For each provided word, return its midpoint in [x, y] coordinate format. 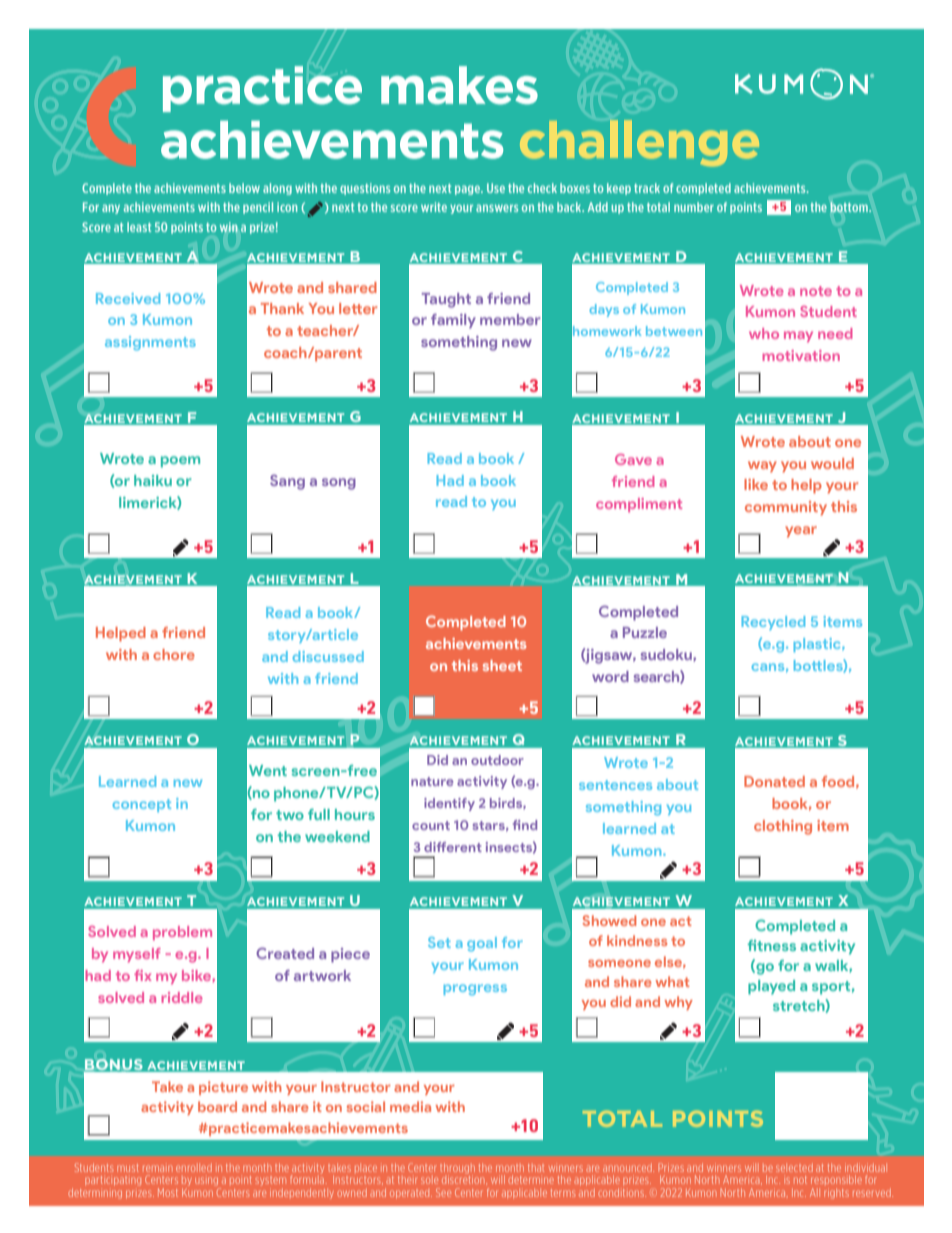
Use [496, 188]
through [457, 1169]
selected [794, 1168]
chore [174, 654]
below [244, 188]
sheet [502, 665]
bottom [850, 207]
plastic [818, 645]
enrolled [194, 1168]
